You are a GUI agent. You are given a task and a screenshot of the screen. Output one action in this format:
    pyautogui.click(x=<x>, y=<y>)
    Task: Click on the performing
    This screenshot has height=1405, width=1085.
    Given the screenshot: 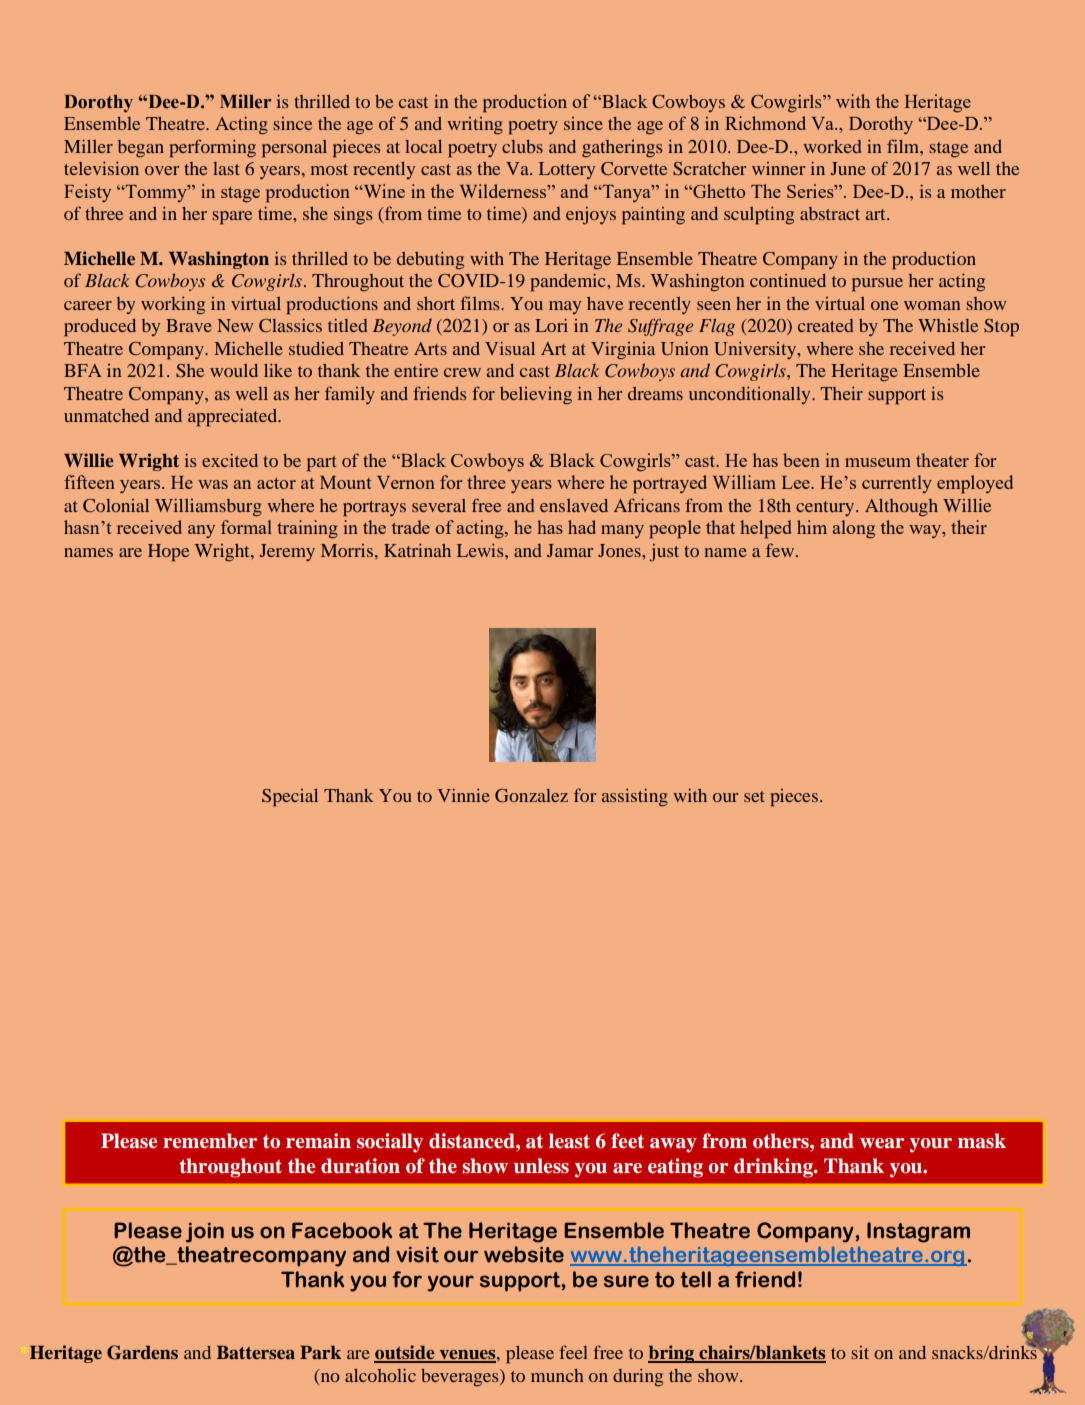 What is the action you would take?
    pyautogui.click(x=213, y=148)
